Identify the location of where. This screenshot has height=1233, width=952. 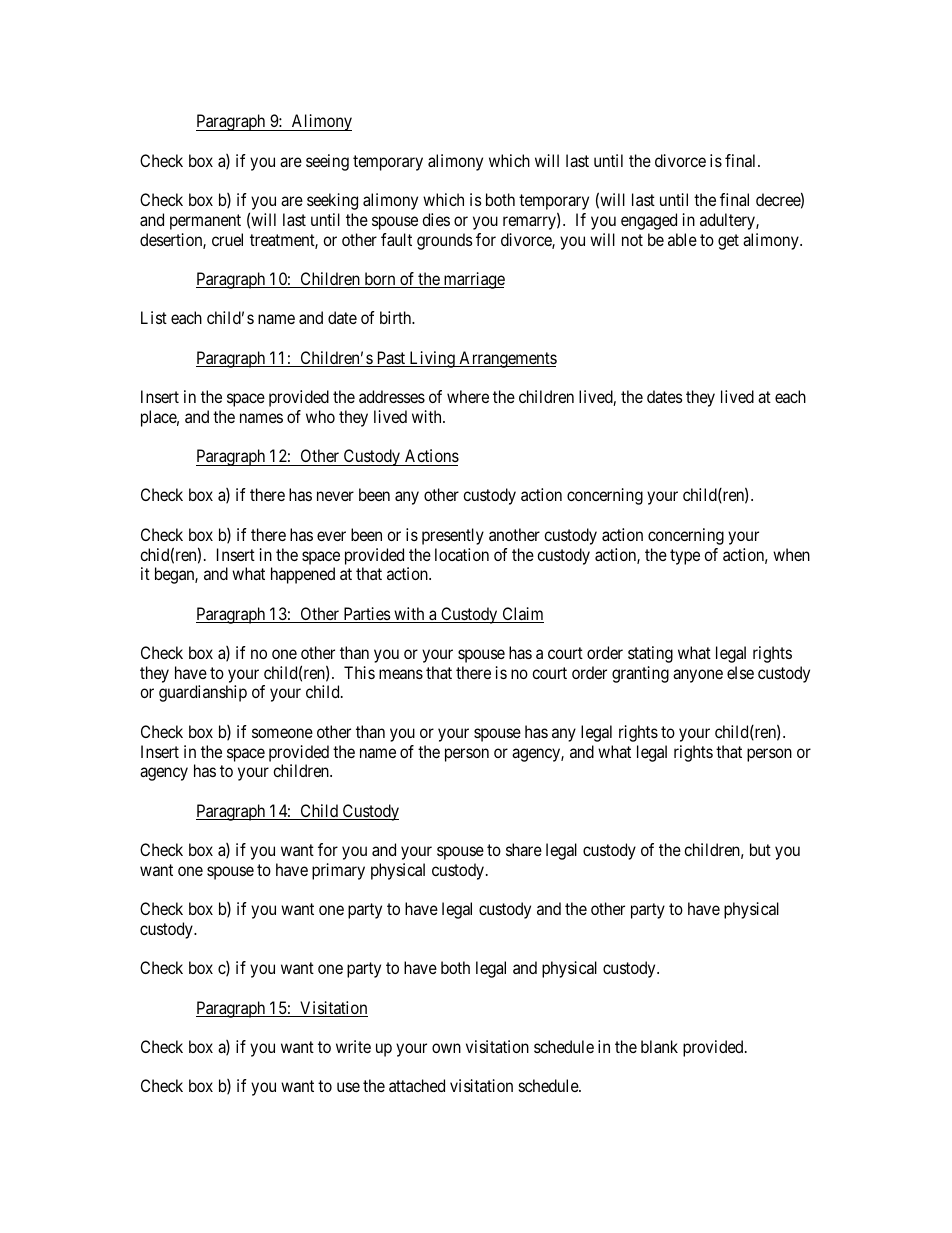
(468, 396).
